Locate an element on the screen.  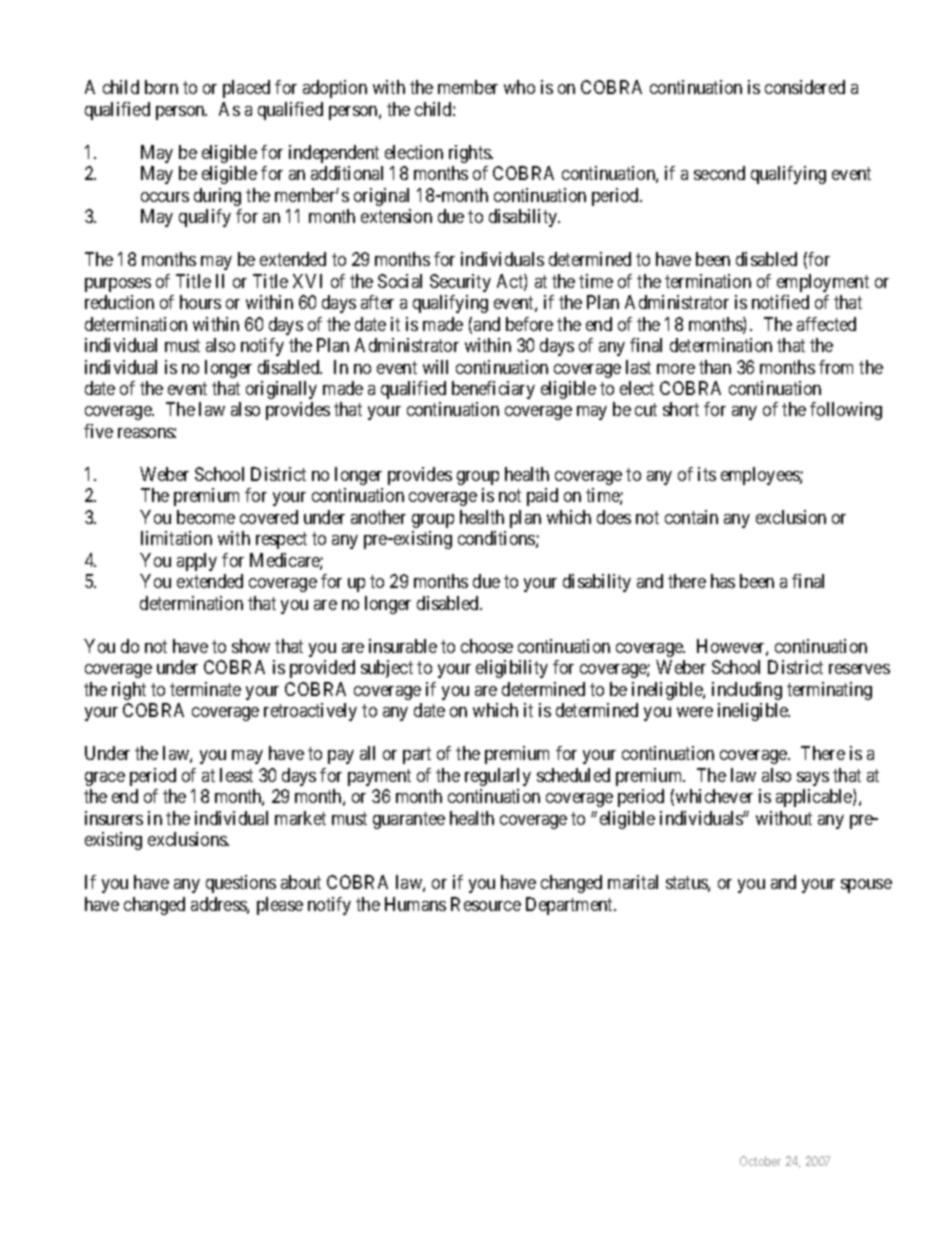
who is located at coordinates (519, 87).
